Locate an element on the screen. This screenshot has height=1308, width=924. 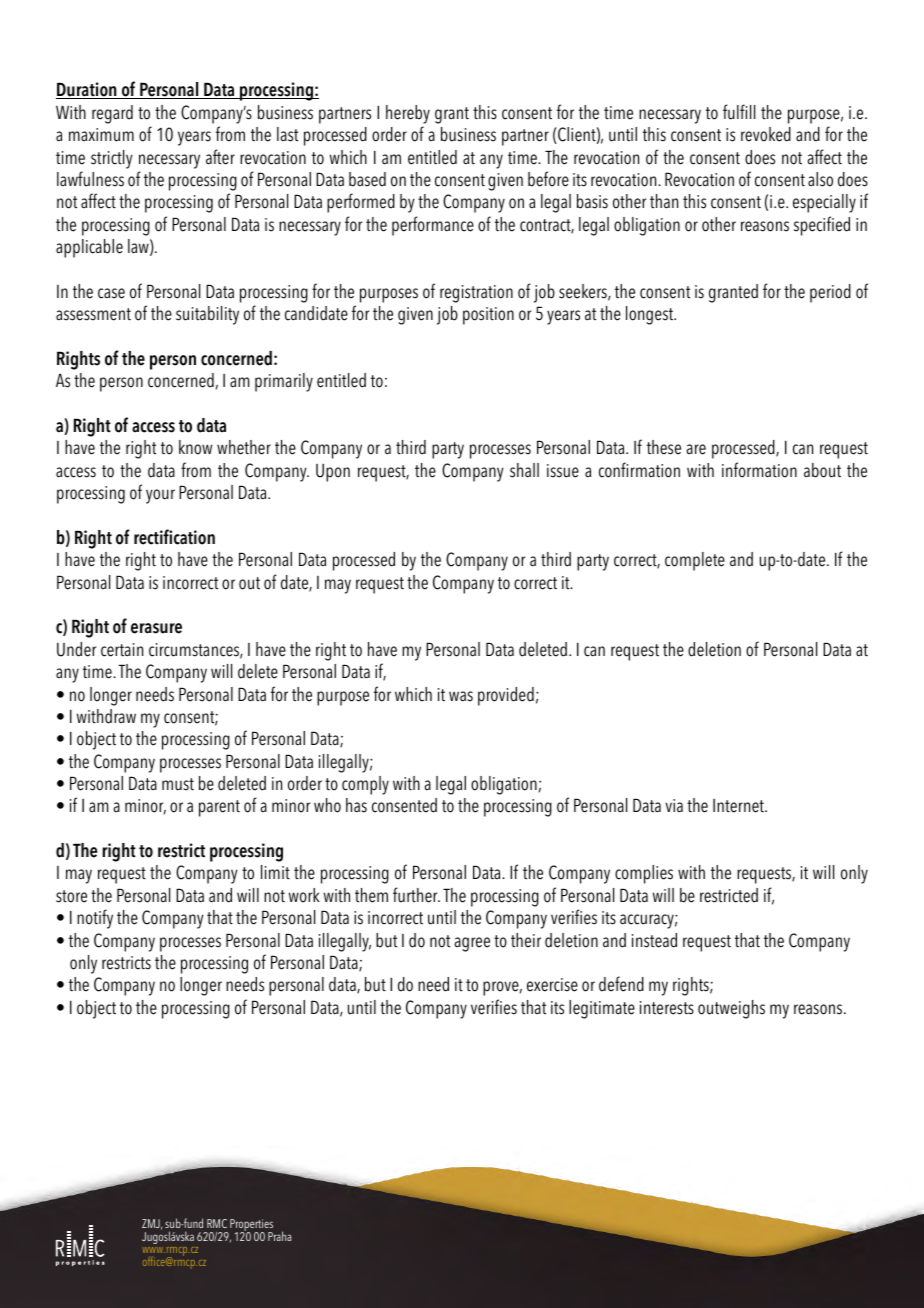
hereby is located at coordinates (408, 114).
